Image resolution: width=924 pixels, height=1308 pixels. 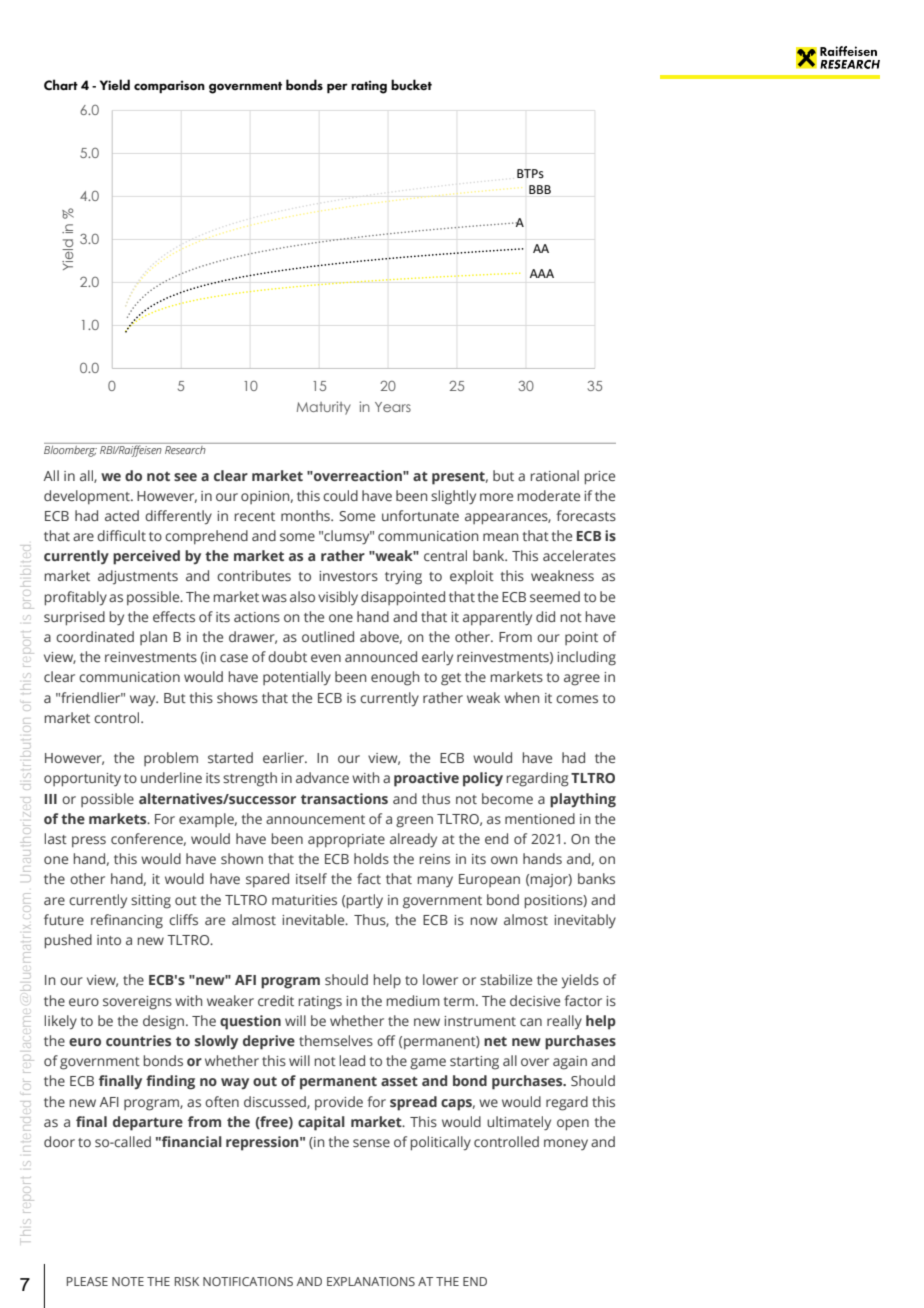 I want to click on AAA, so click(x=542, y=273).
